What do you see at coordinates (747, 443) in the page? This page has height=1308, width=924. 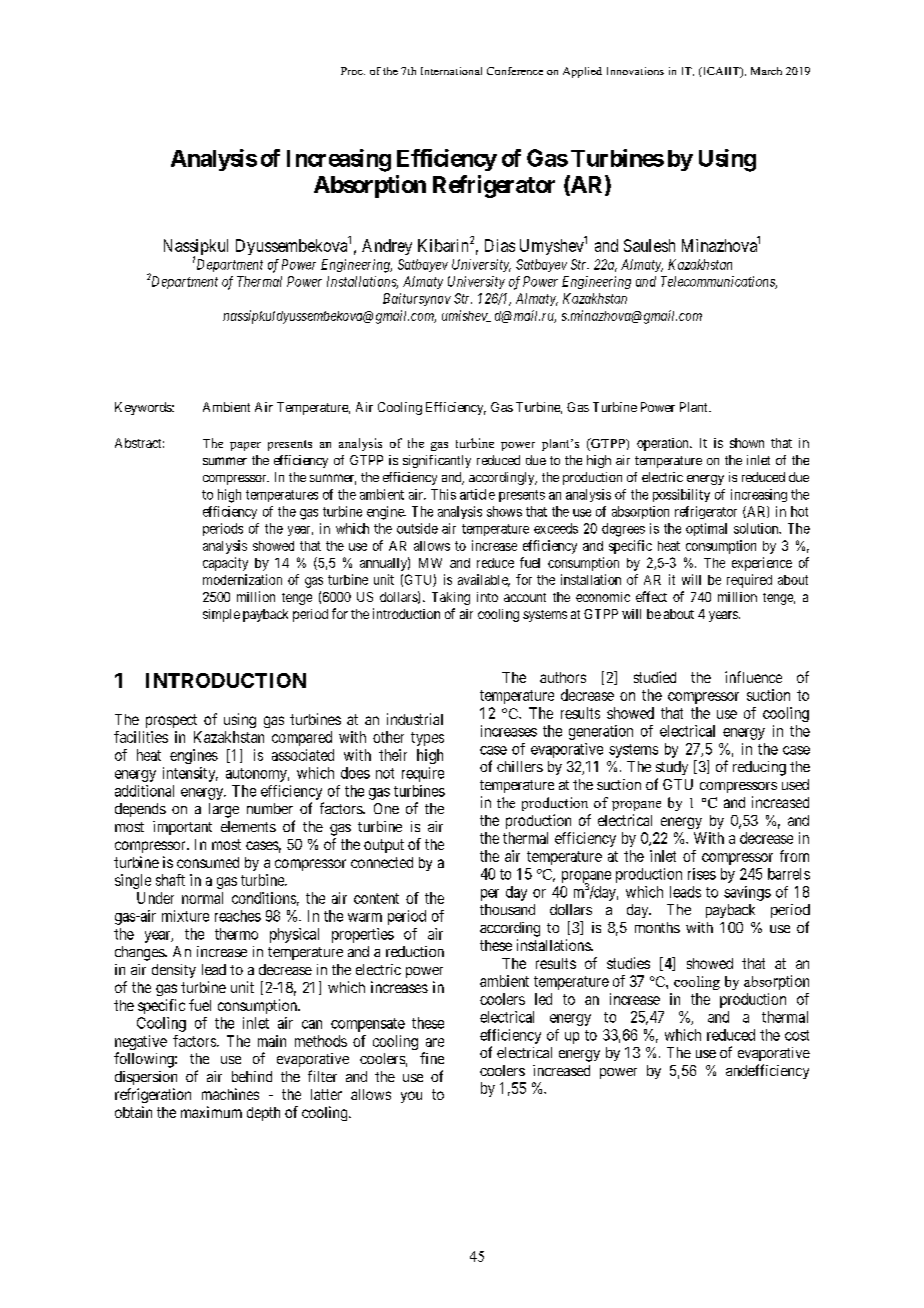 I see `shown` at bounding box center [747, 443].
